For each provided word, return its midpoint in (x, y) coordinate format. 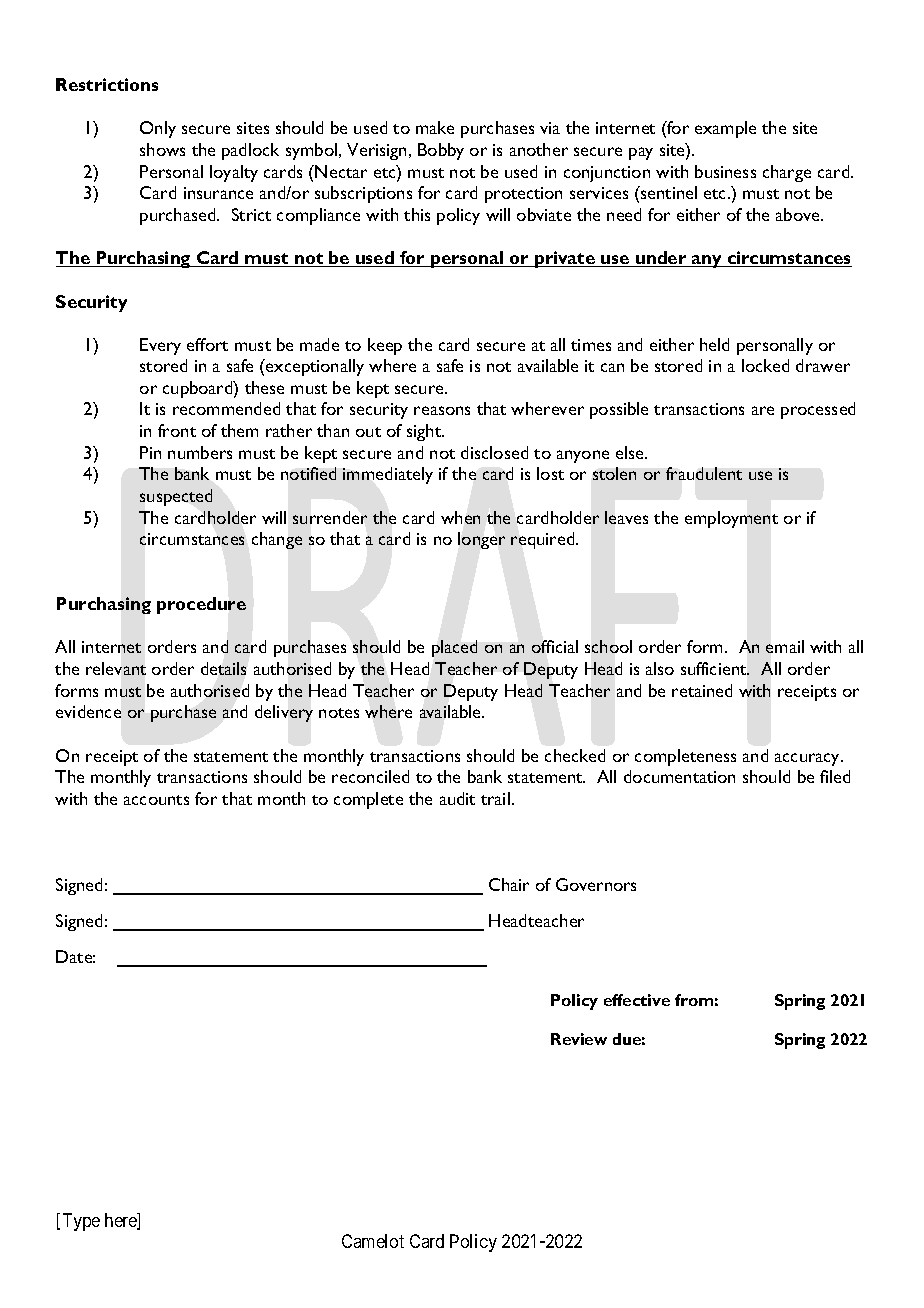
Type (81, 1222)
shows (162, 149)
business (725, 171)
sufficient (715, 668)
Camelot (373, 1241)
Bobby (441, 151)
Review (579, 1039)
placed (454, 648)
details (223, 668)
